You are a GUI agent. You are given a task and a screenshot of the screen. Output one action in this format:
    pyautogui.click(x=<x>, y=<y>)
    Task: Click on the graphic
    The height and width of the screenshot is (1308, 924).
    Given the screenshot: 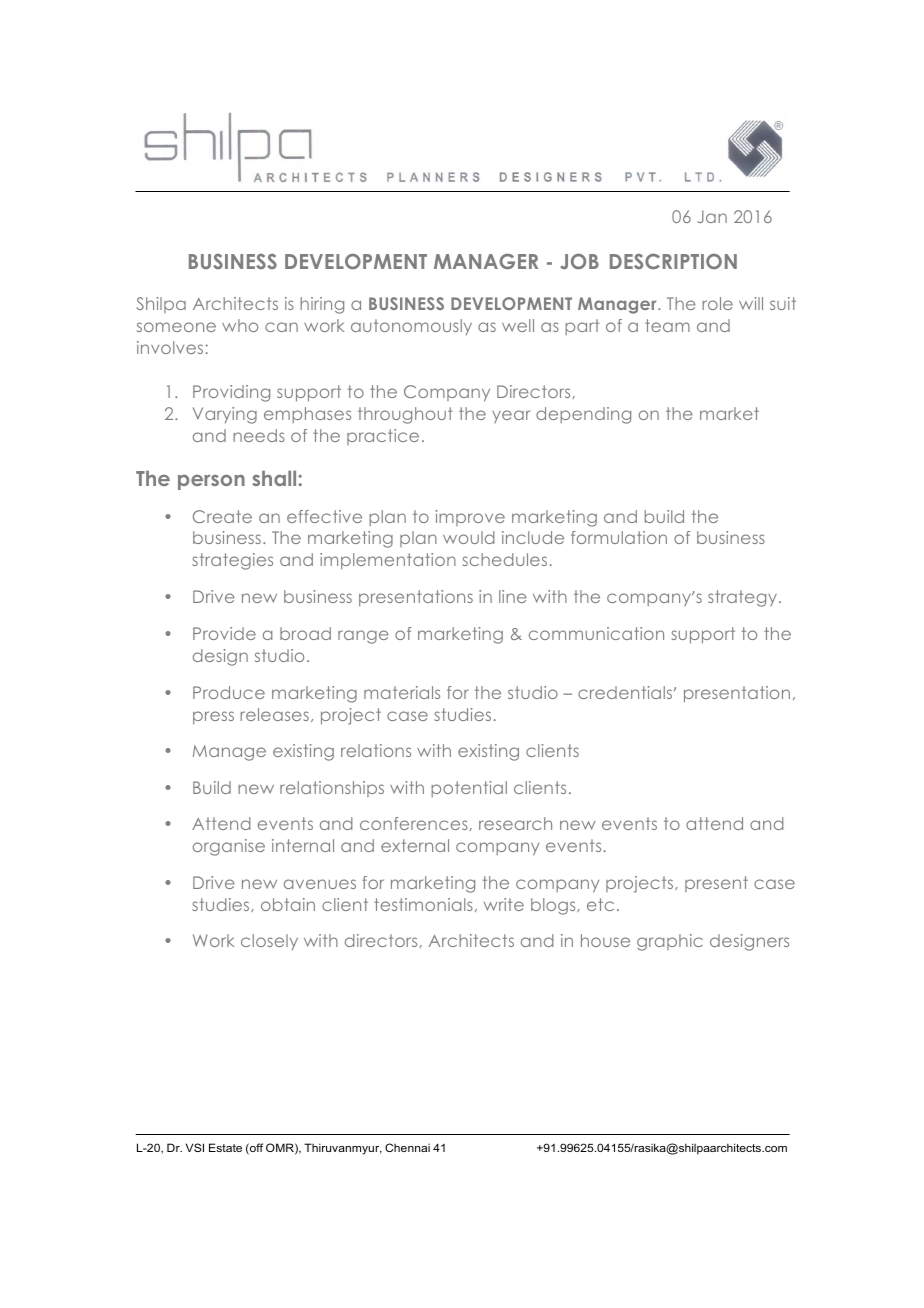 What is the action you would take?
    pyautogui.click(x=670, y=942)
